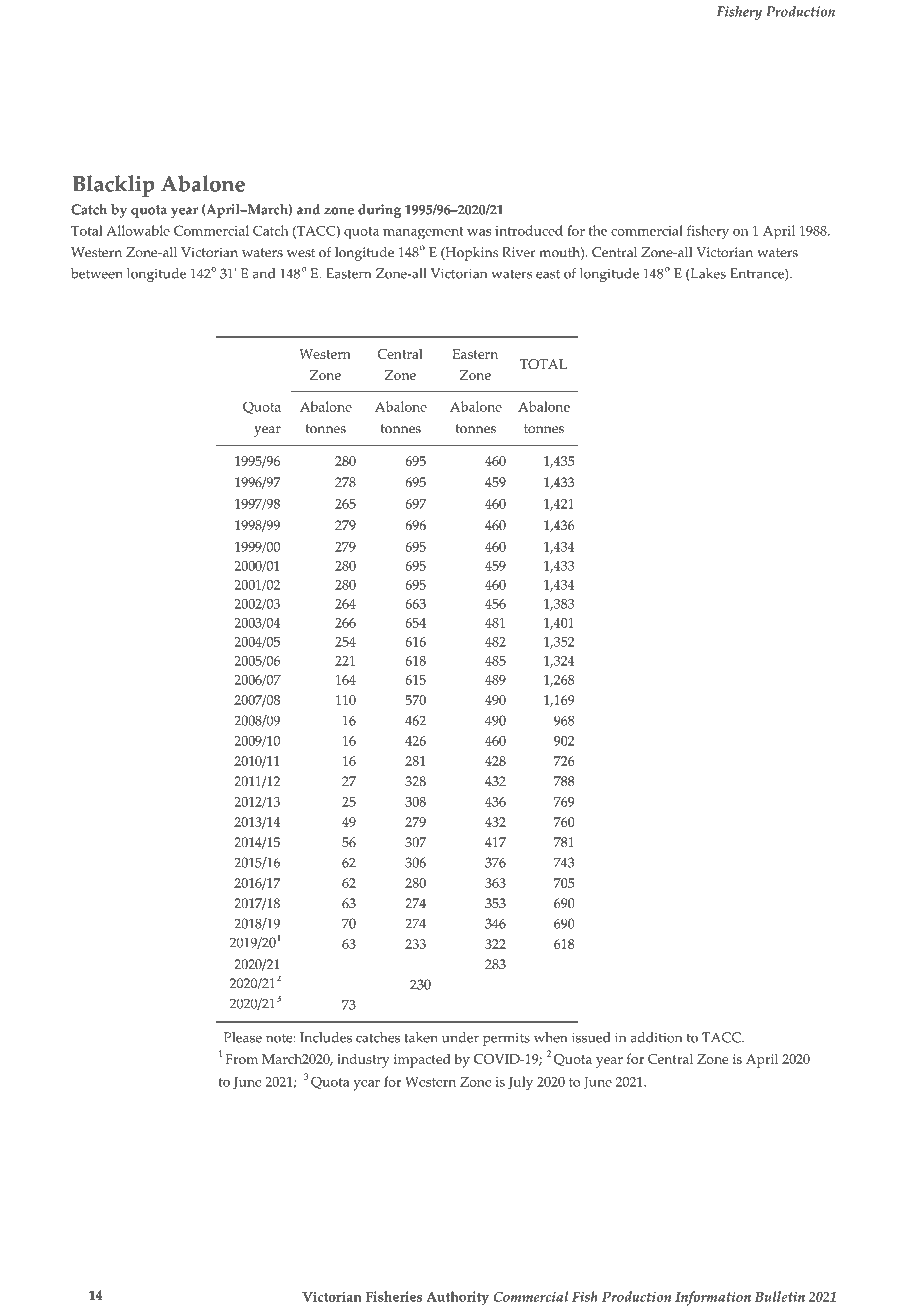 The image size is (924, 1308). What do you see at coordinates (656, 1037) in the screenshot?
I see `addition` at bounding box center [656, 1037].
